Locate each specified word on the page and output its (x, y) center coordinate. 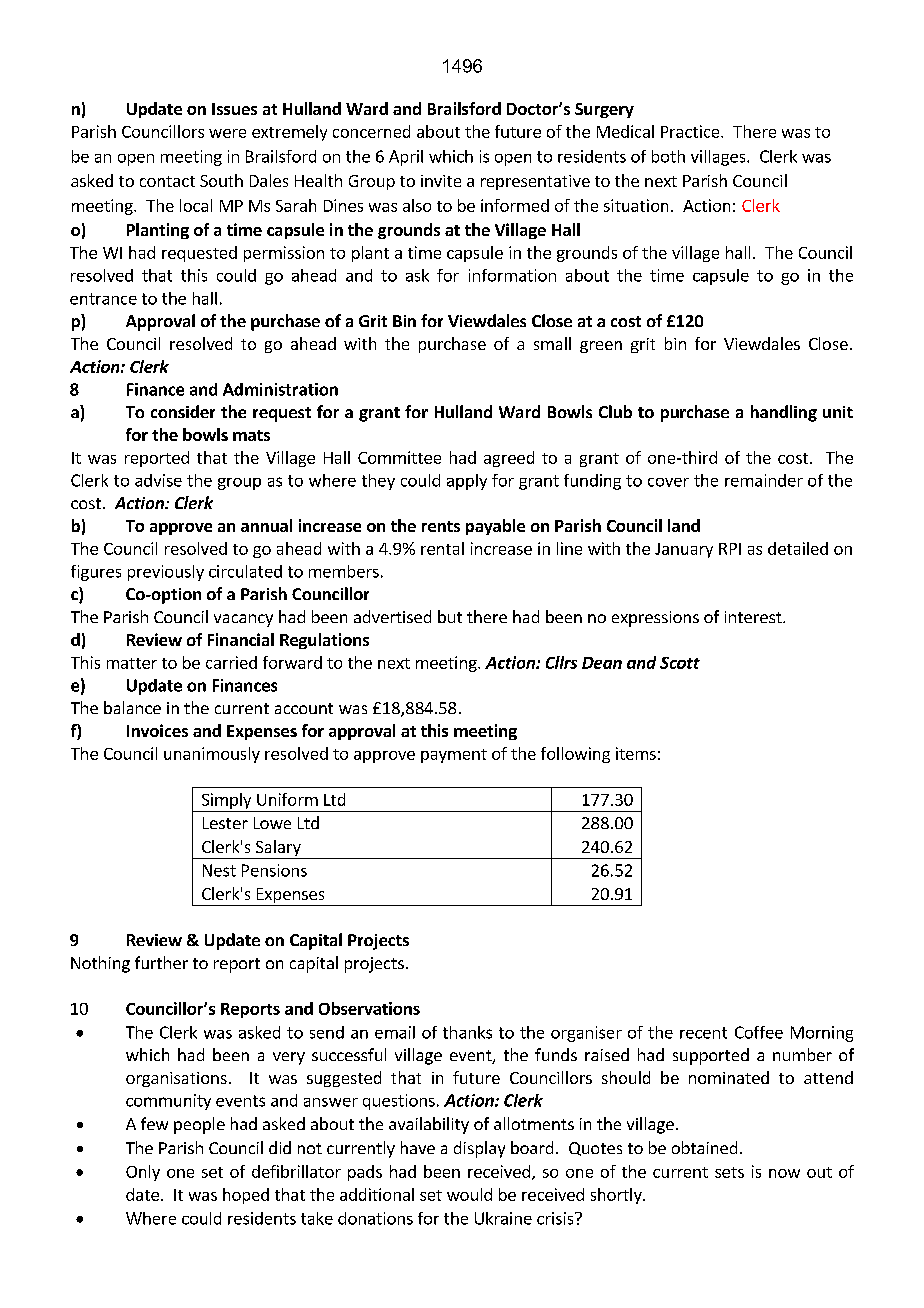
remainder (764, 480)
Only (143, 1173)
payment (454, 756)
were (227, 133)
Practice (691, 131)
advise (158, 480)
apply (467, 482)
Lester (225, 823)
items (636, 753)
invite (441, 181)
